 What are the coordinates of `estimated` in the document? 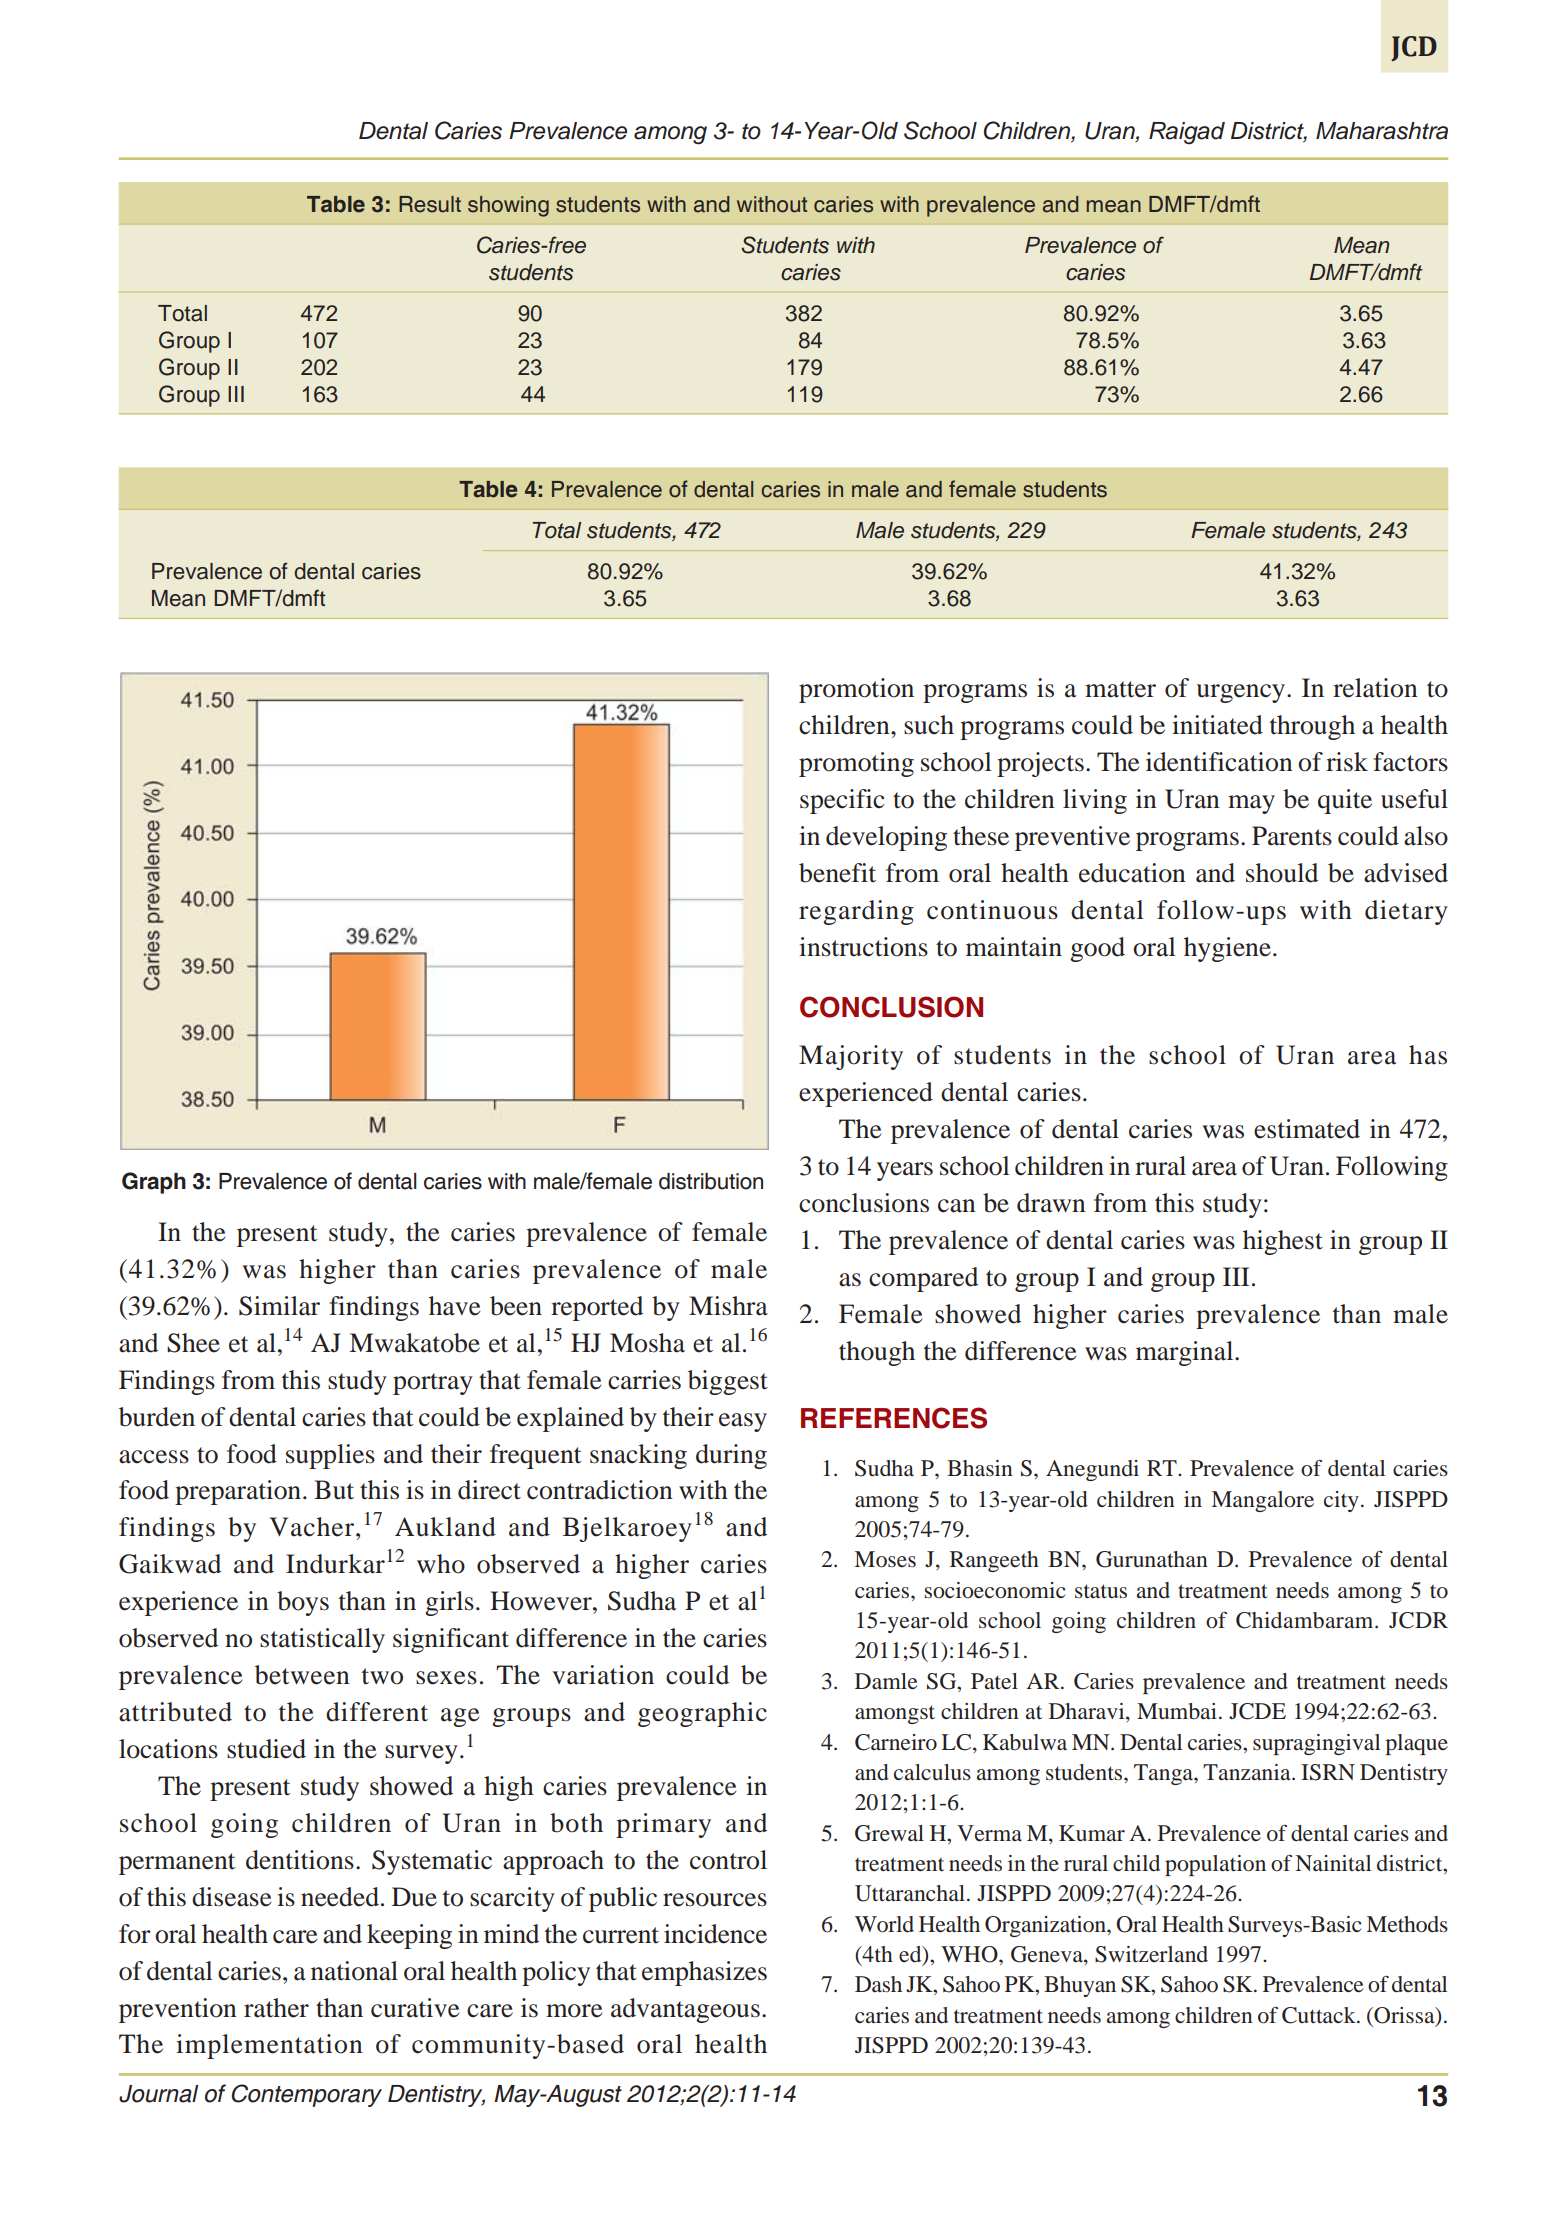 It's located at (1307, 1129).
